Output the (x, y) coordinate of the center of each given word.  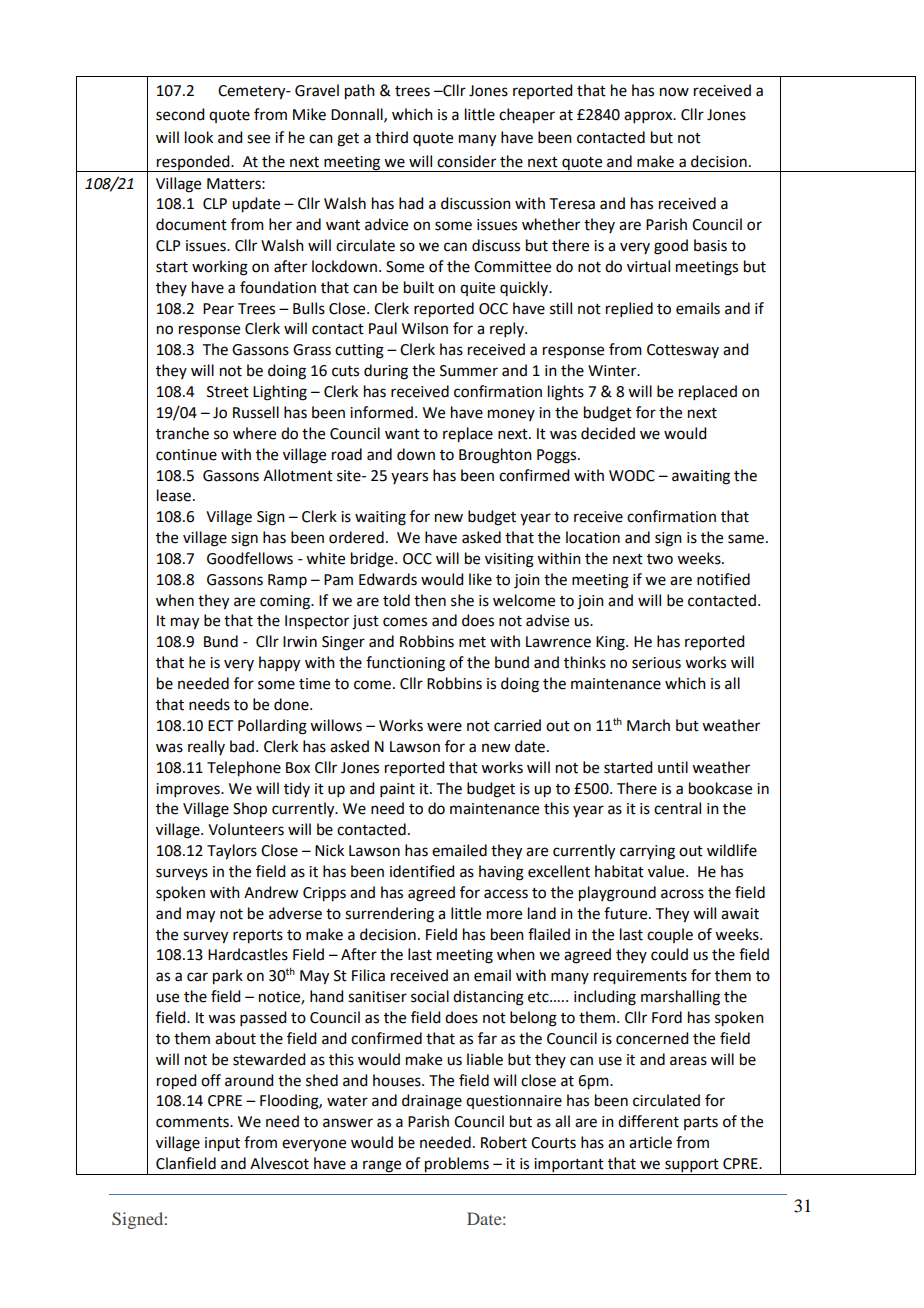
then (430, 600)
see (258, 139)
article (650, 1142)
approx (649, 117)
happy (279, 664)
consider (466, 161)
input (222, 1144)
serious (656, 663)
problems (457, 1166)
